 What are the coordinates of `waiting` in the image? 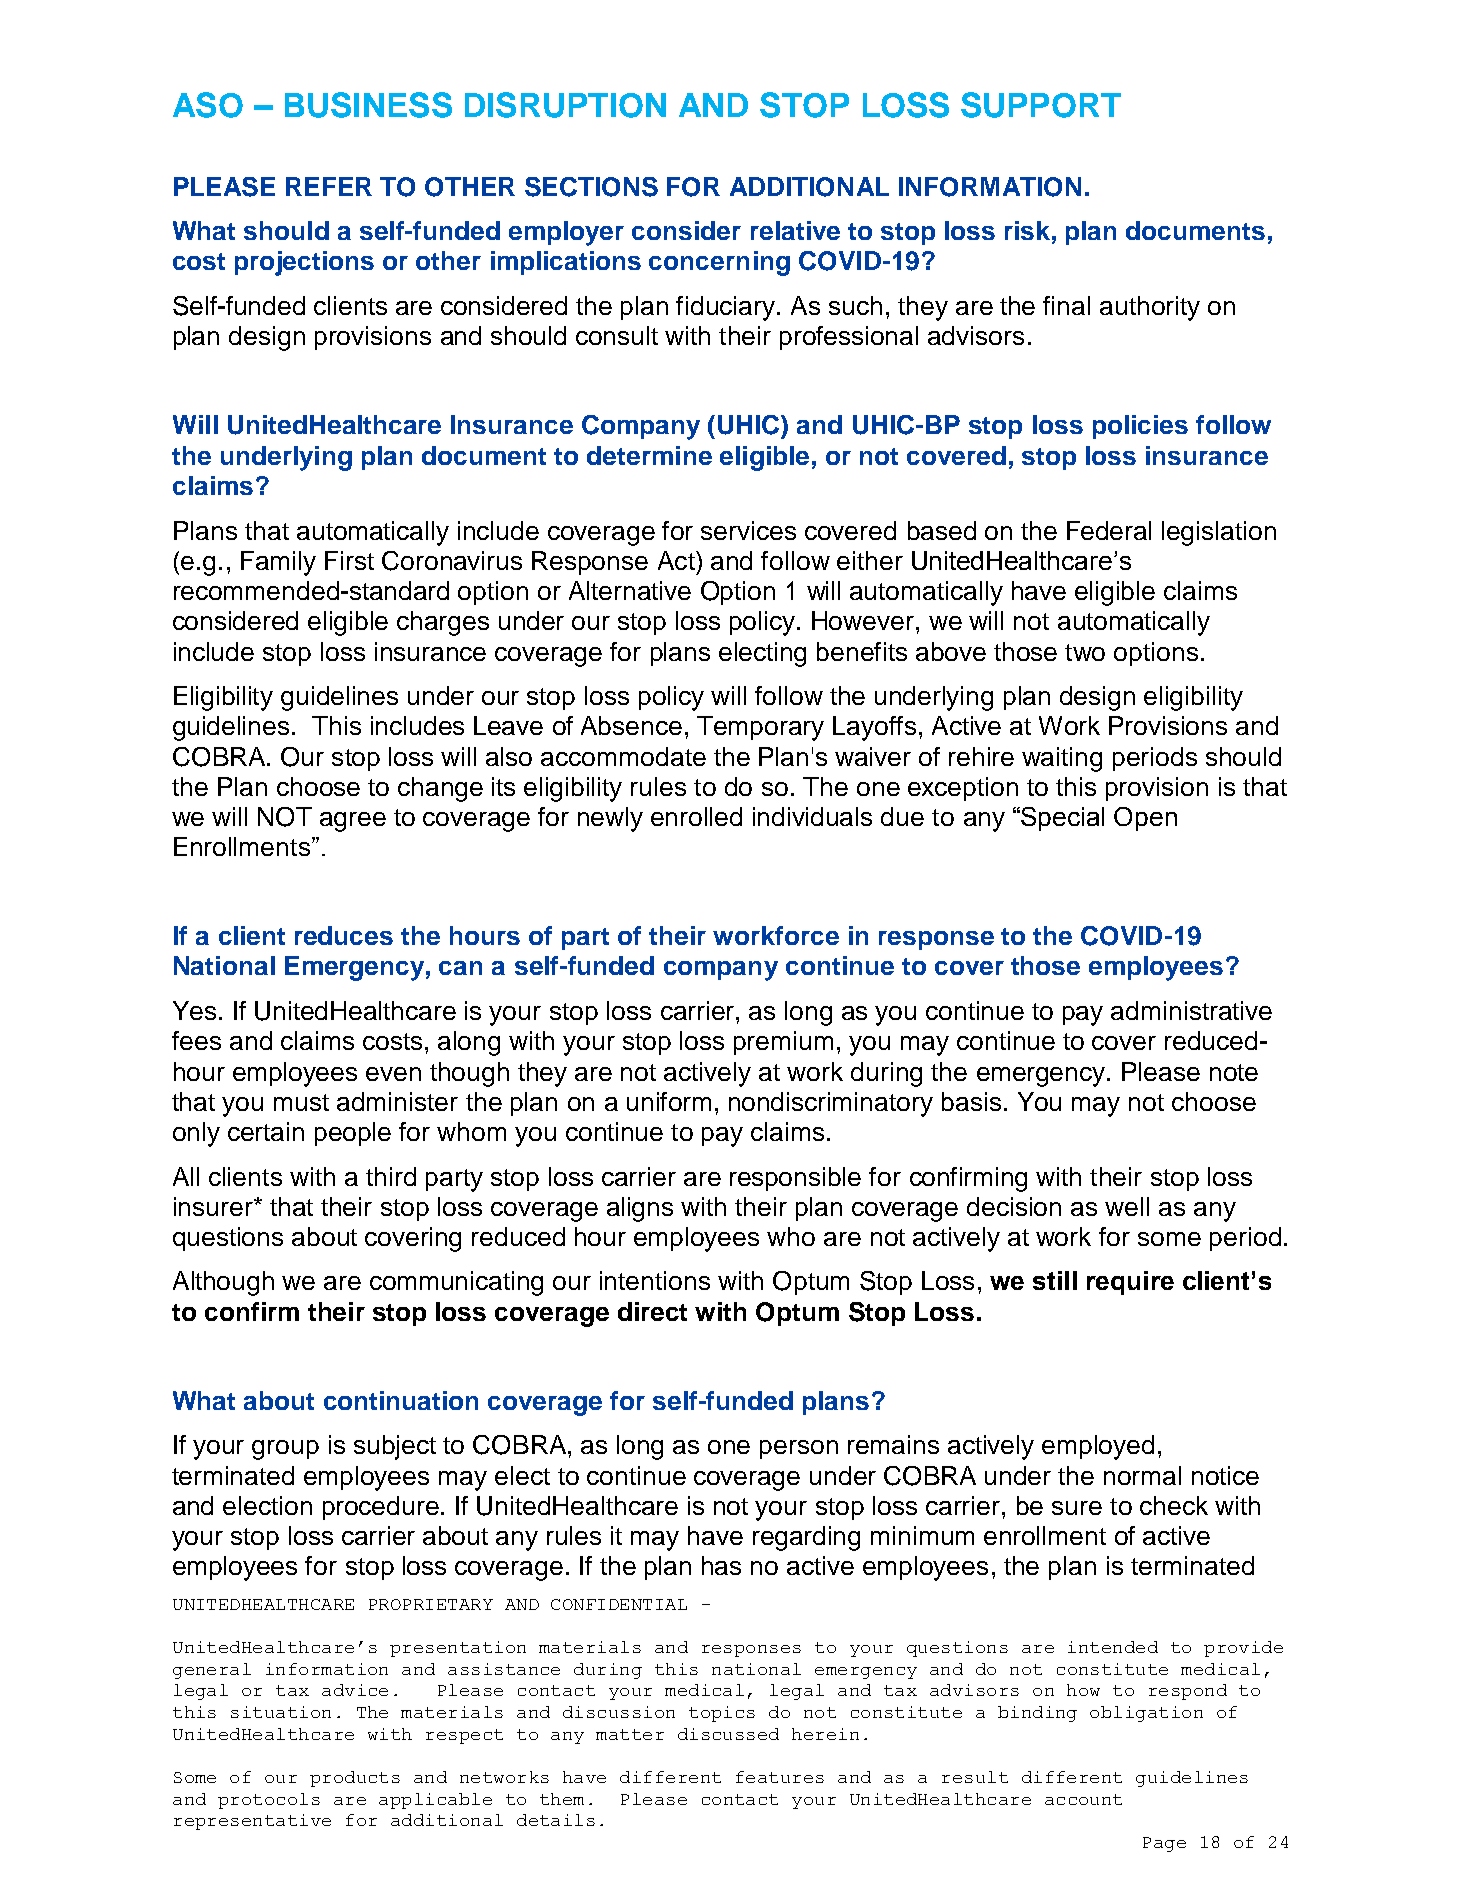 It's located at (1062, 759).
